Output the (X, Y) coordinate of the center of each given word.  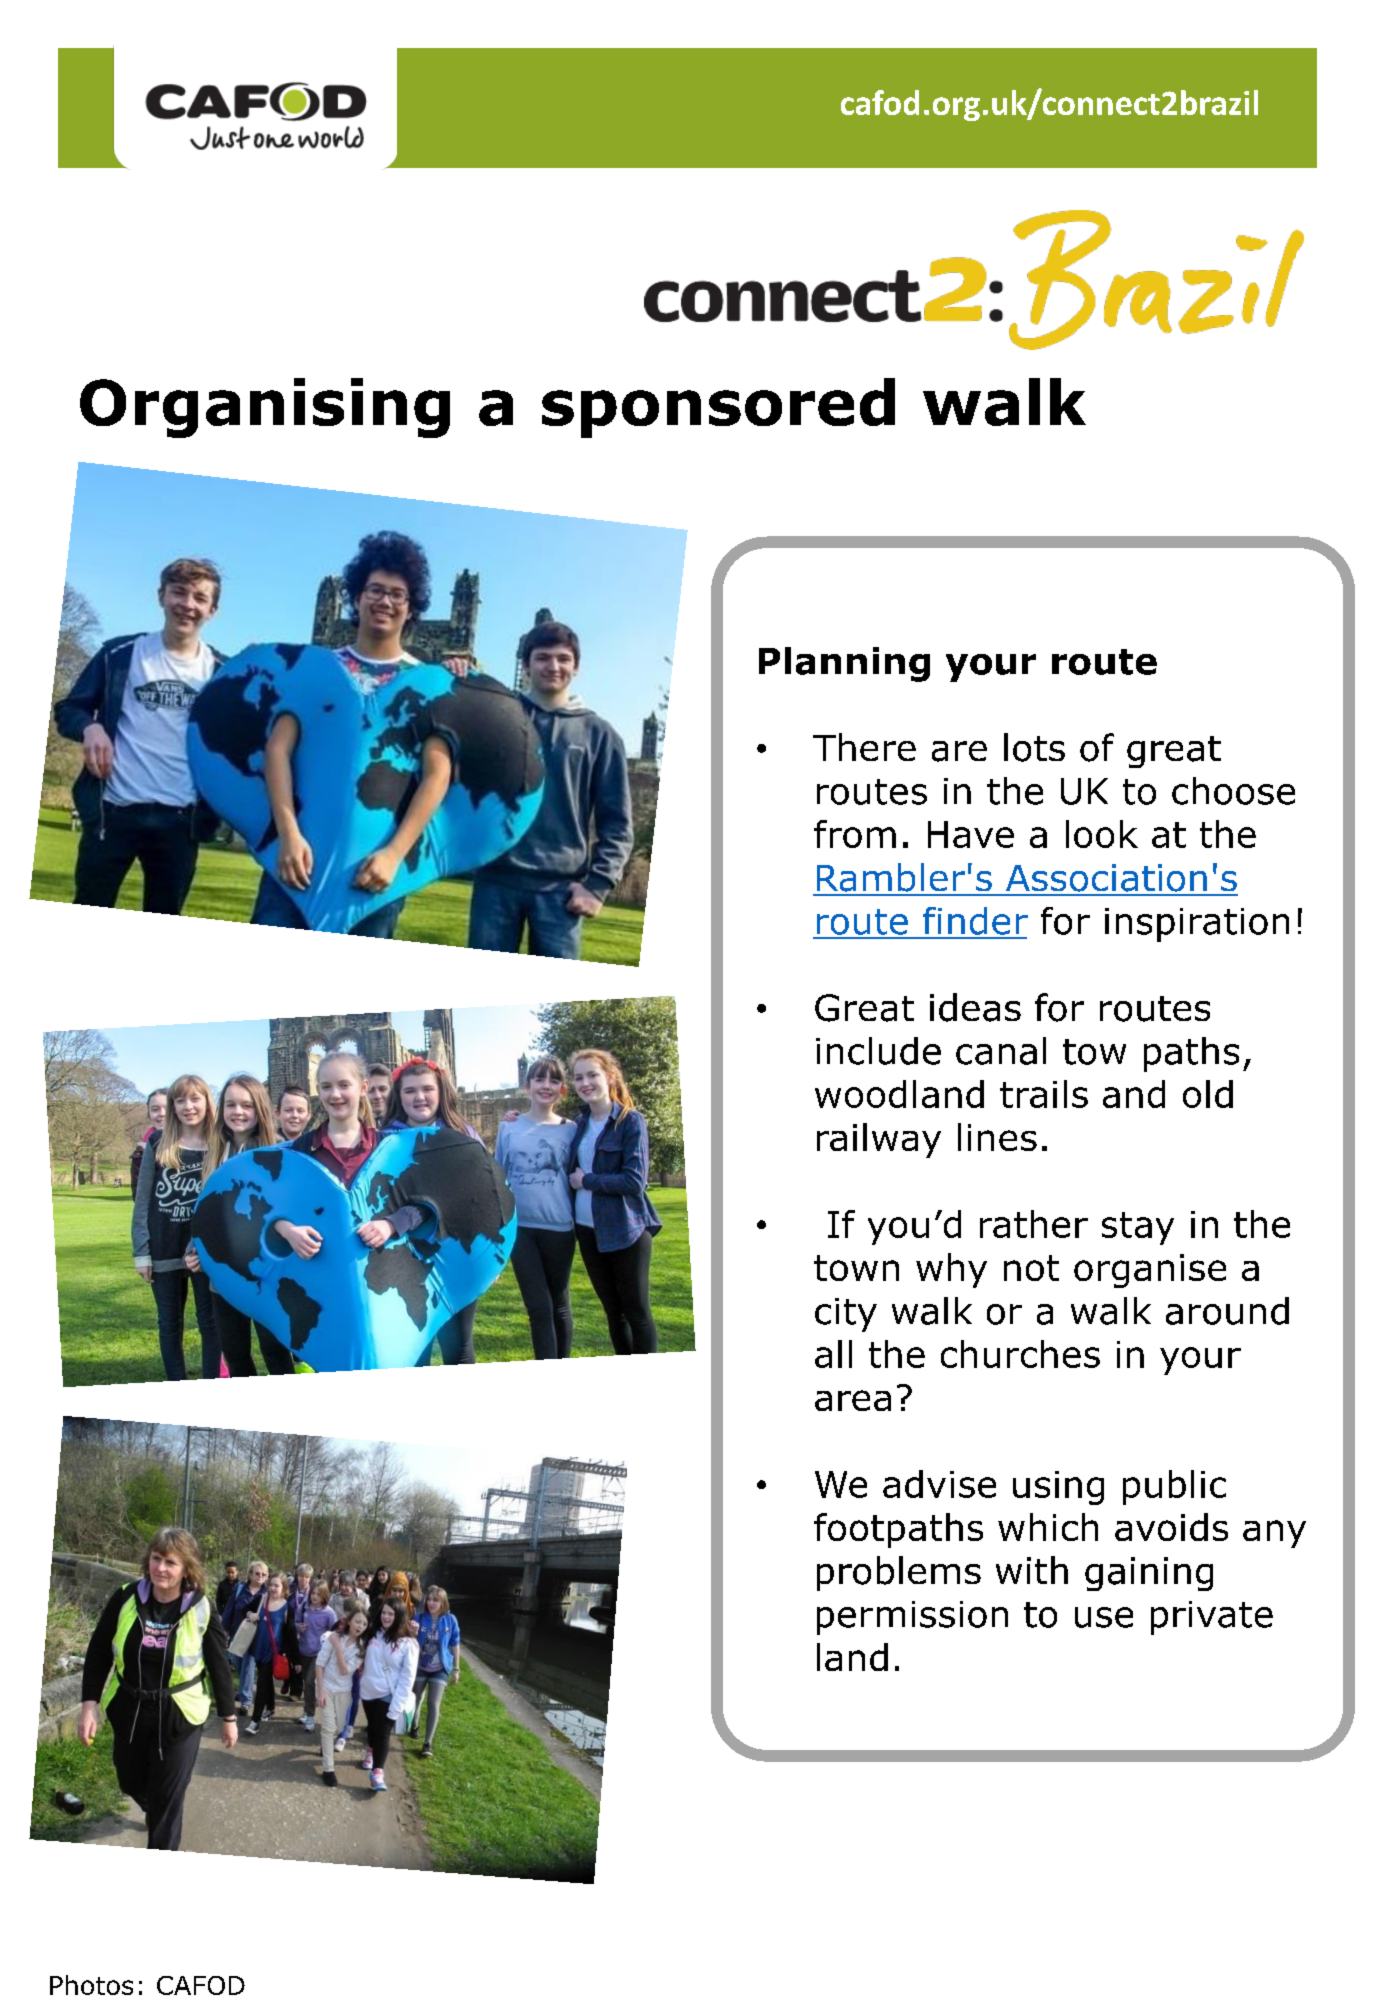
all (833, 1354)
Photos (91, 1985)
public (1174, 1487)
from (855, 834)
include (878, 1051)
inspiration (1197, 925)
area (853, 1400)
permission (912, 1618)
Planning (844, 664)
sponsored (718, 408)
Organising (265, 408)
